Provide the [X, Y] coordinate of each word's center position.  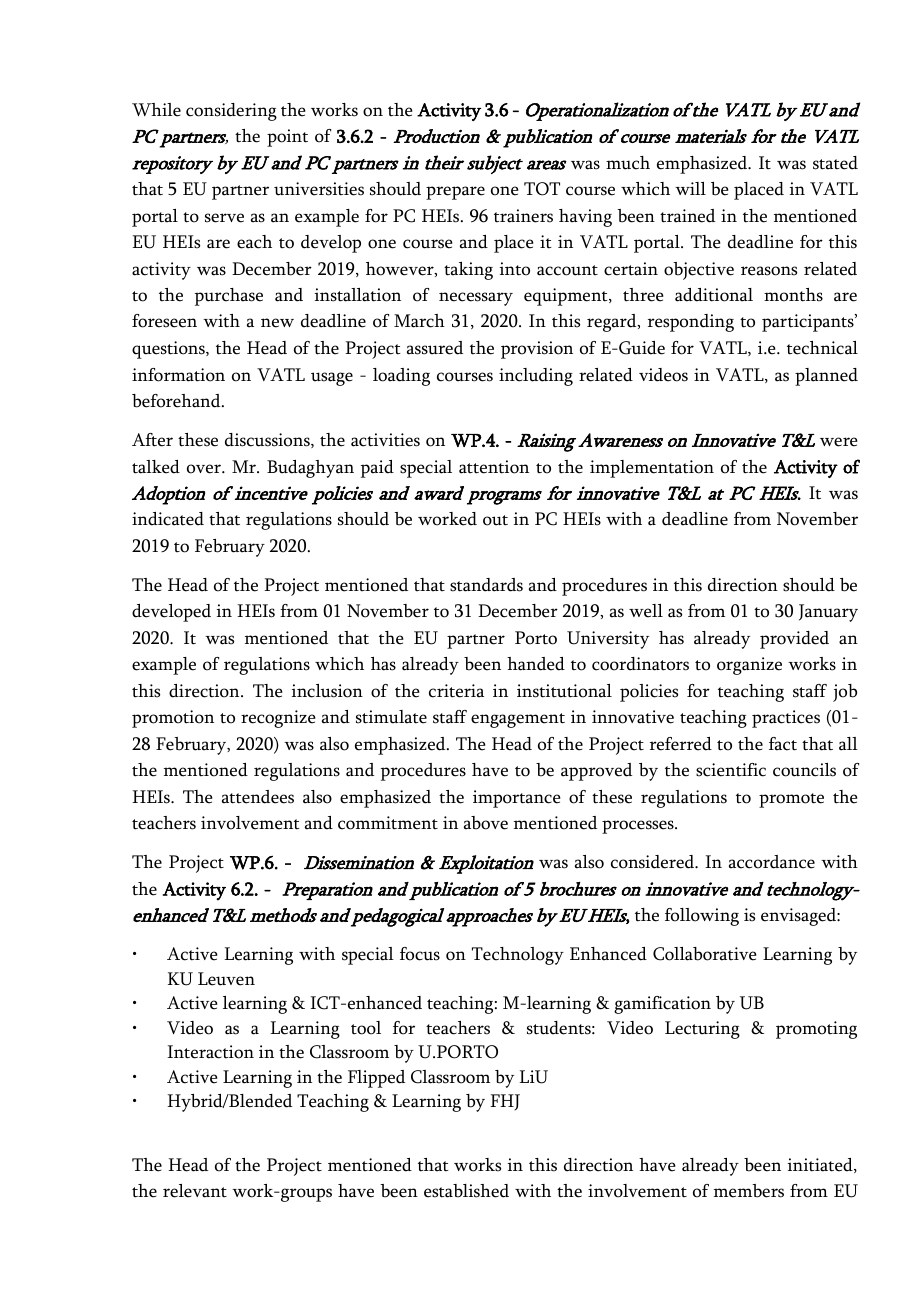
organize [749, 666]
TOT [542, 189]
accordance [772, 862]
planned [826, 377]
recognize [278, 719]
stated [835, 163]
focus [420, 954]
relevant [195, 1191]
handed [536, 664]
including [536, 377]
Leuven [226, 979]
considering [231, 112]
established [466, 1191]
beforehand [177, 401]
